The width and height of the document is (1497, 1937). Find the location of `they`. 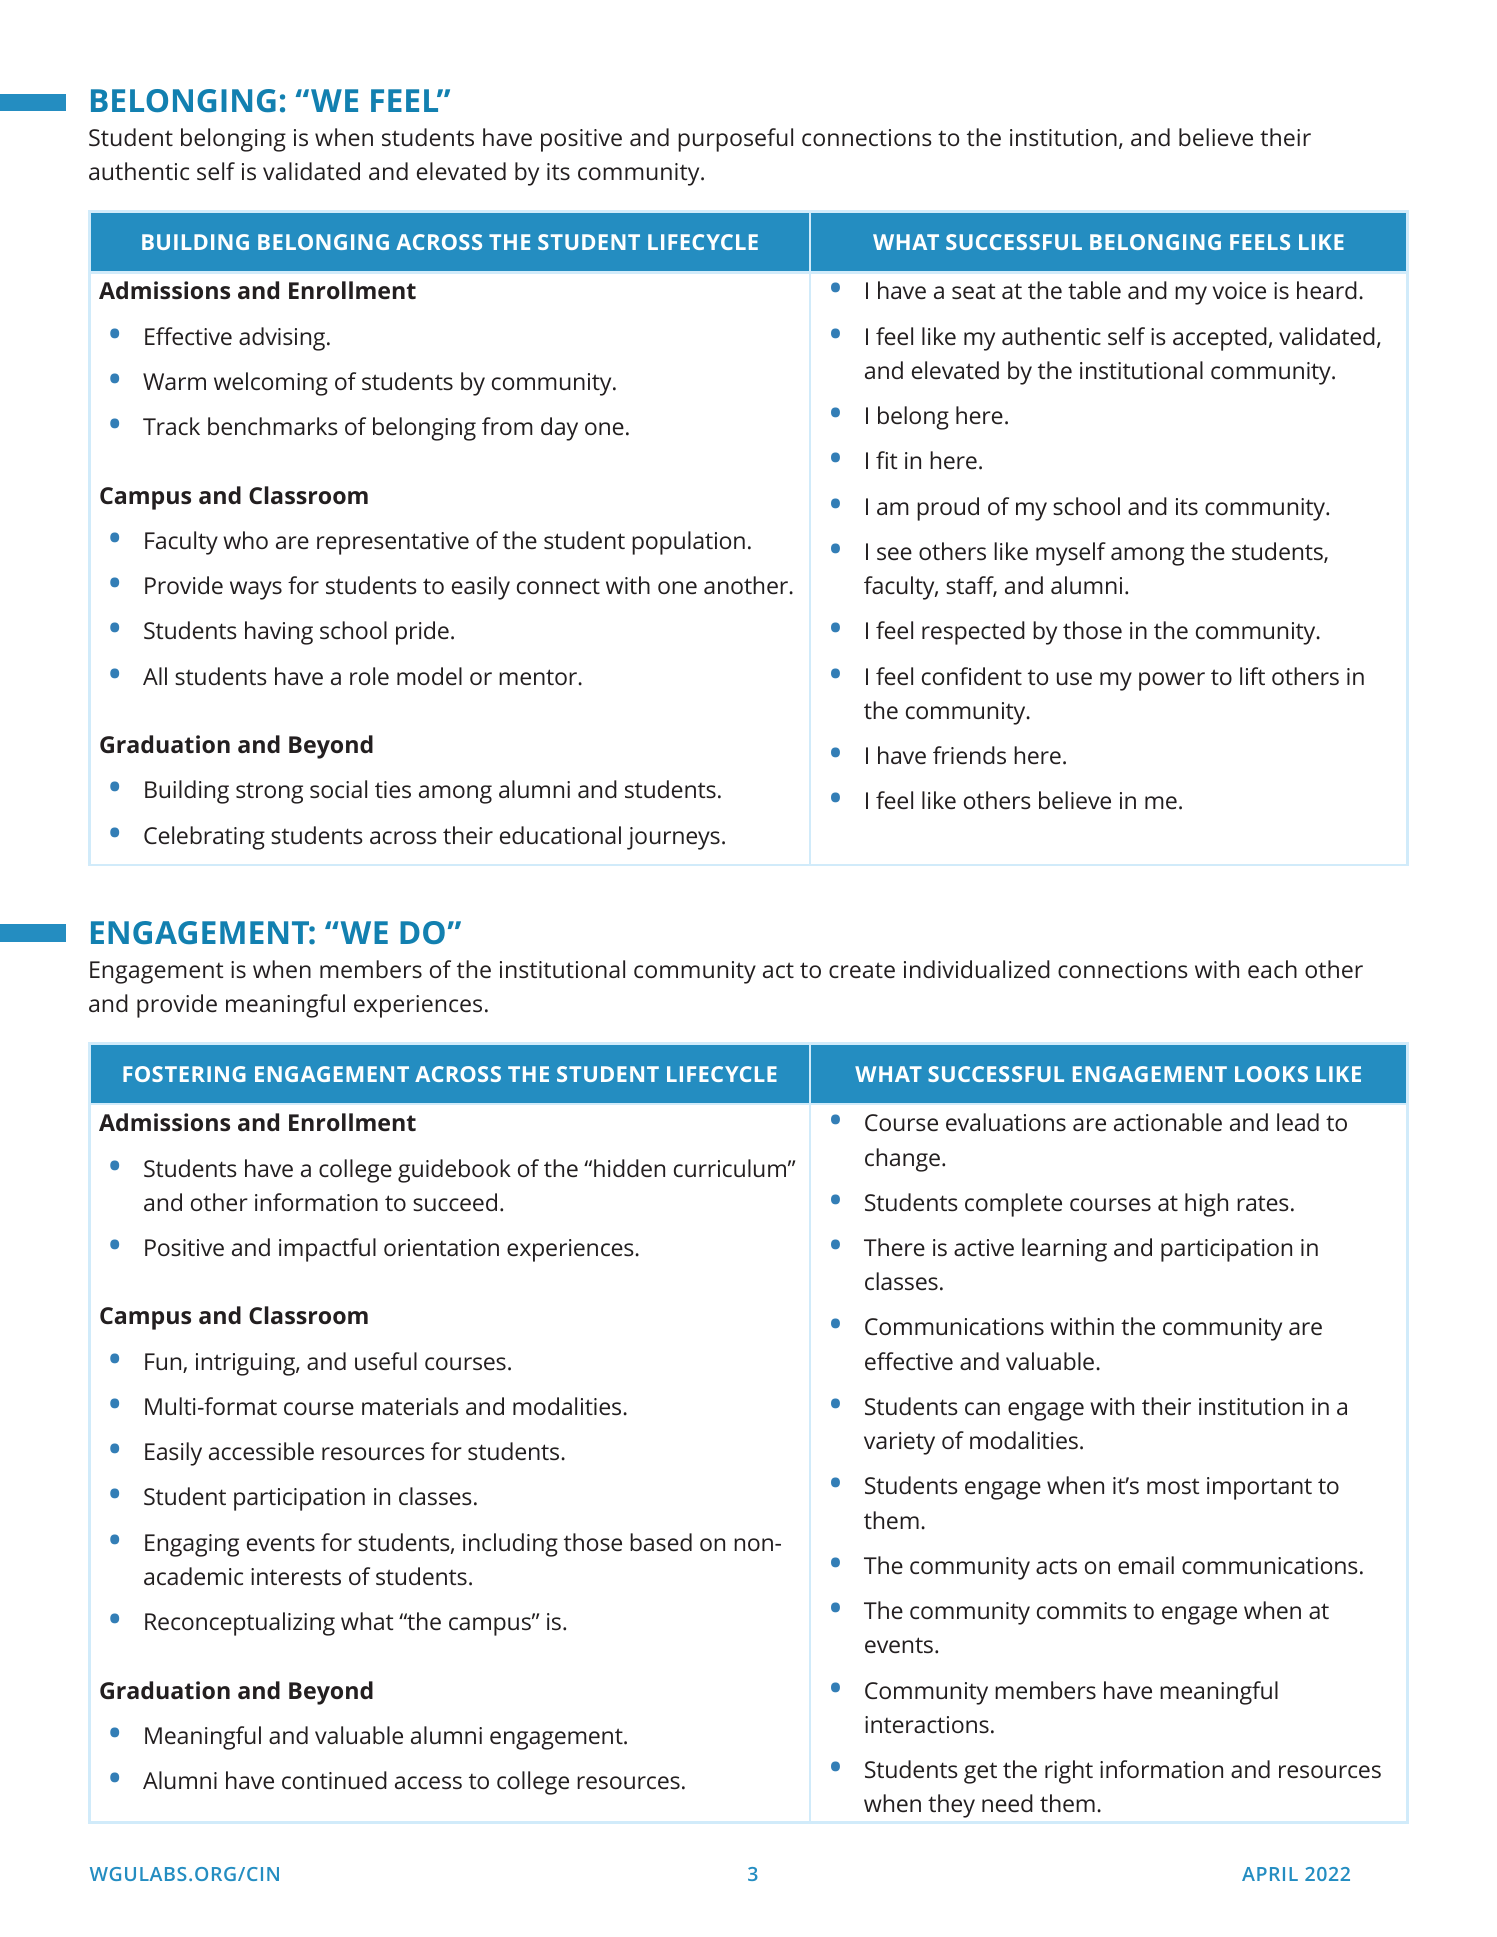

they is located at coordinates (951, 1806).
